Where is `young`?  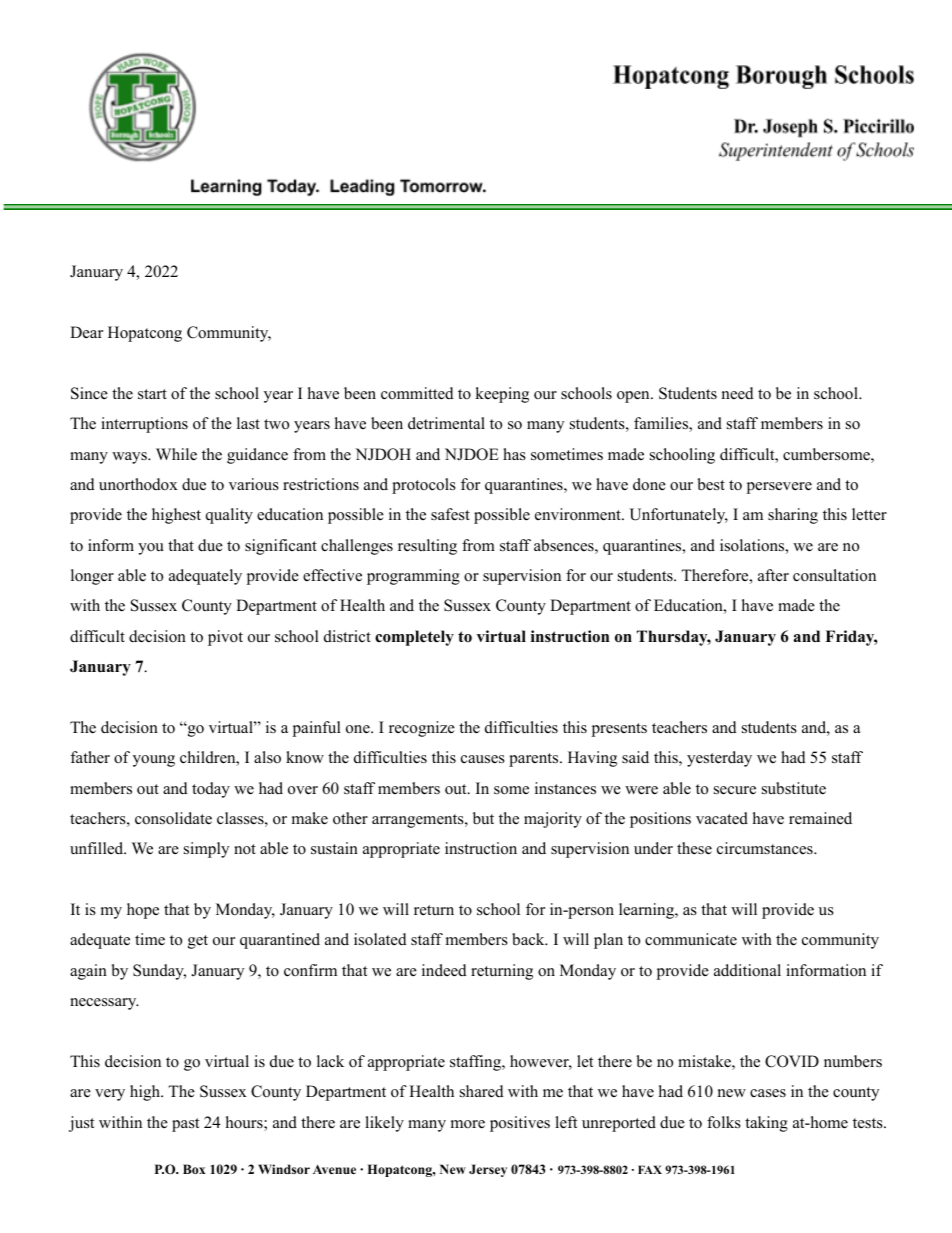
young is located at coordinates (154, 761).
